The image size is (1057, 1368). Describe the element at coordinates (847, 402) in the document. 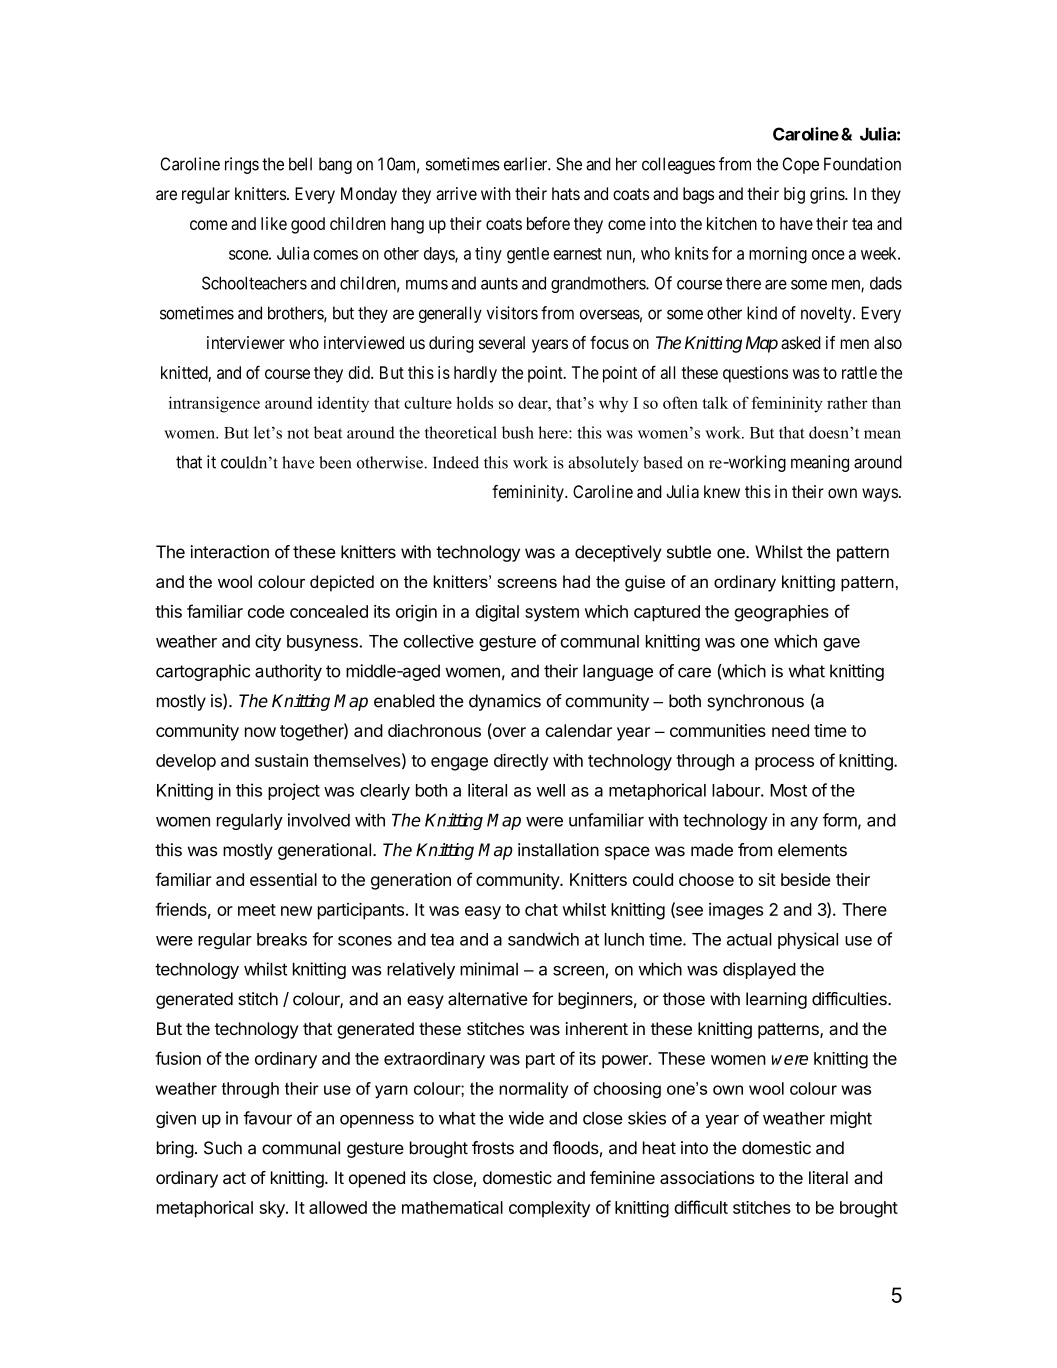

I see `rather` at that location.
